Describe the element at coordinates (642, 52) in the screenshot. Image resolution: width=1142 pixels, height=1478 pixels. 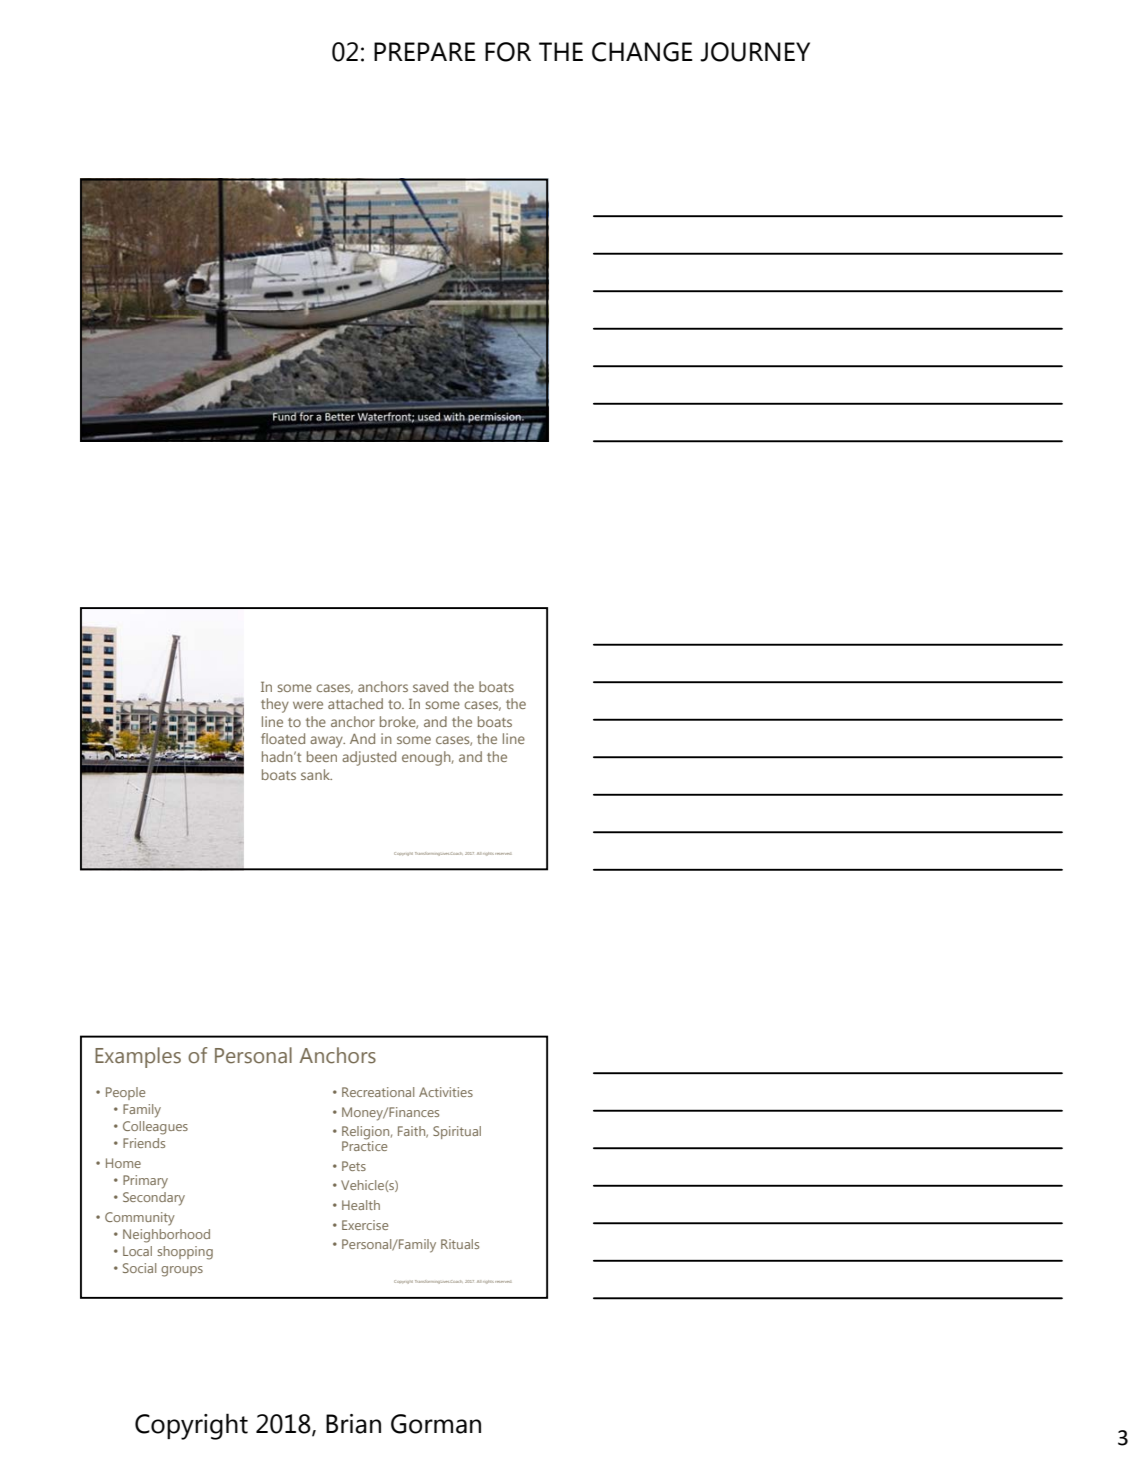
I see `CHANGE` at that location.
